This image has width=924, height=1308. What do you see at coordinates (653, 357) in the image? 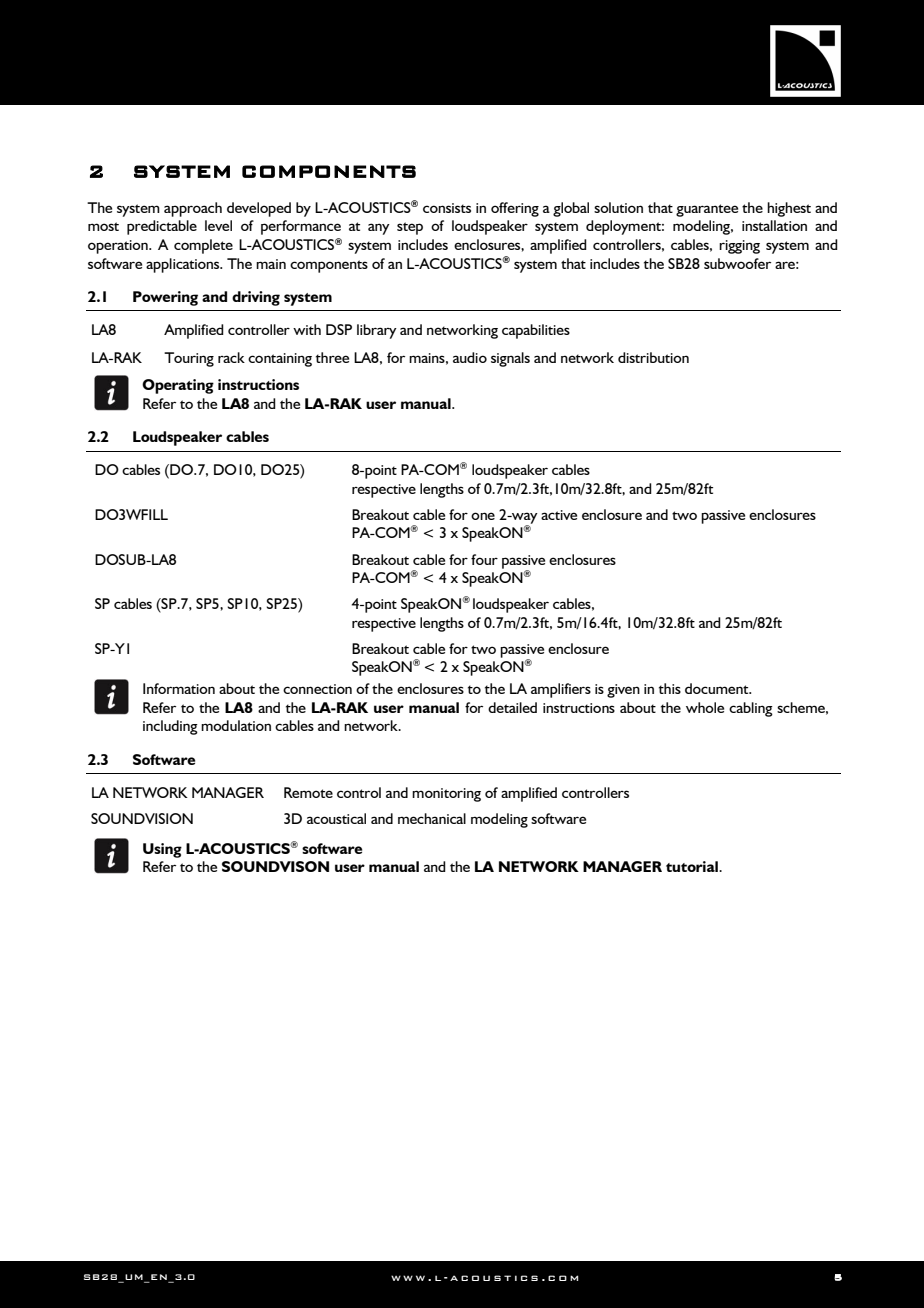
I see `distribution` at bounding box center [653, 357].
